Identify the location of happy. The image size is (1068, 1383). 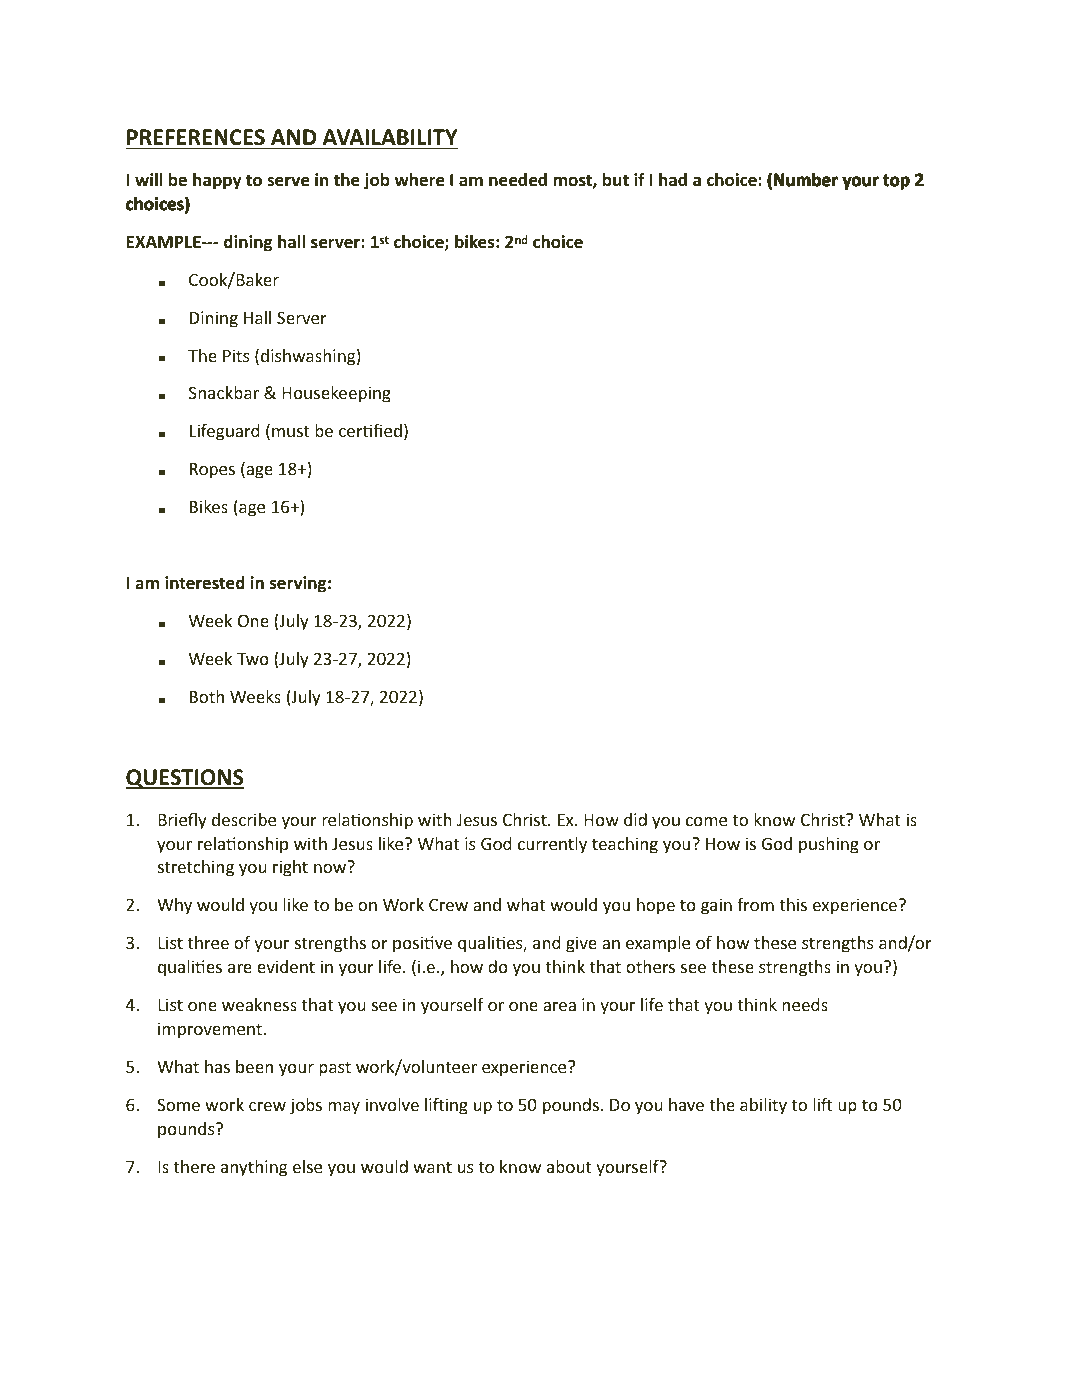
(217, 181).
